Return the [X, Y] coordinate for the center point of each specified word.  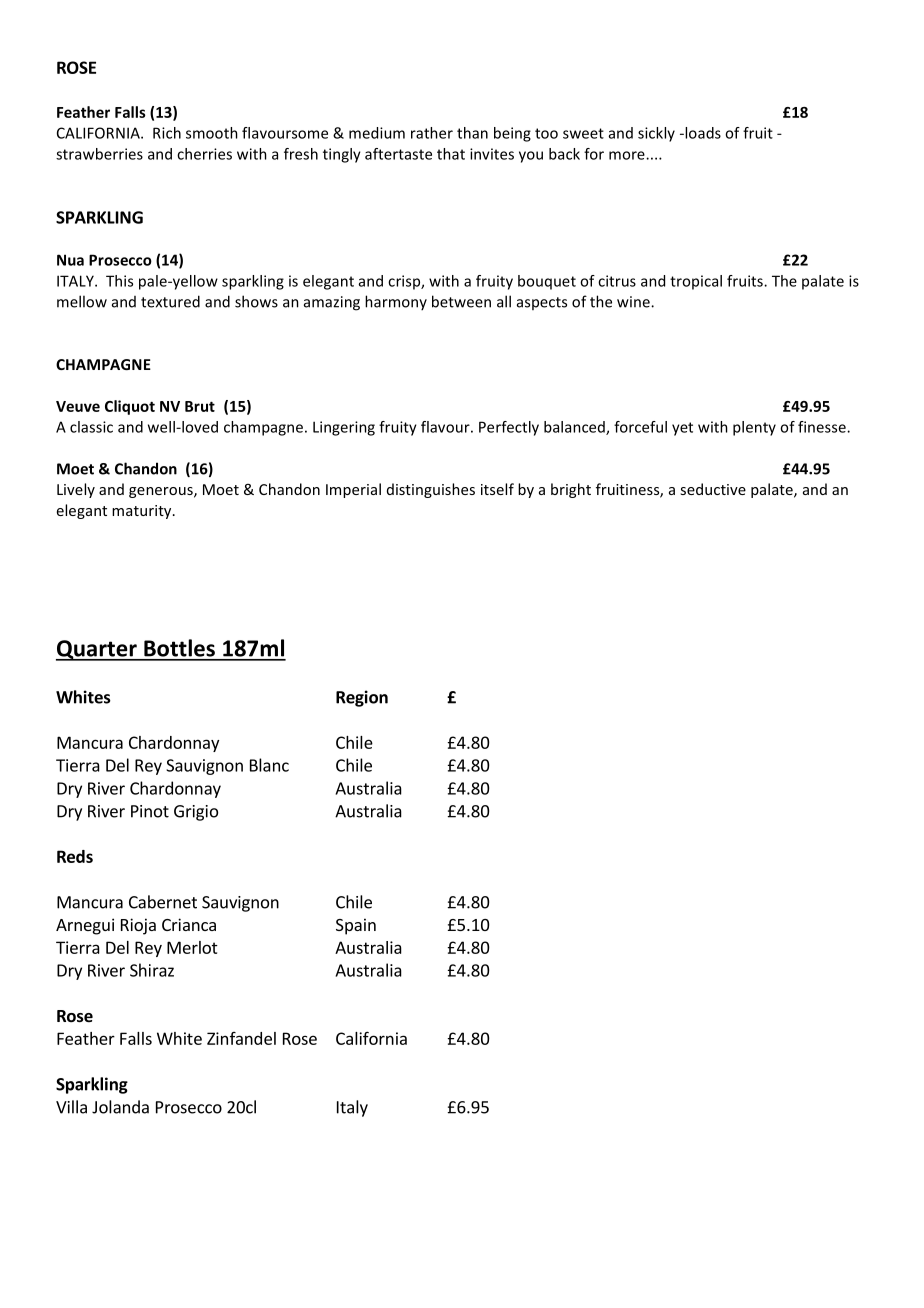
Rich [167, 133]
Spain [356, 926]
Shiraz [152, 970]
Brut [200, 406]
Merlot [192, 947]
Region [362, 698]
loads [702, 133]
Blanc [269, 765]
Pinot [150, 811]
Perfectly [509, 428]
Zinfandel [241, 1038]
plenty [754, 428]
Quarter [97, 650]
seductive [713, 489]
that [451, 154]
